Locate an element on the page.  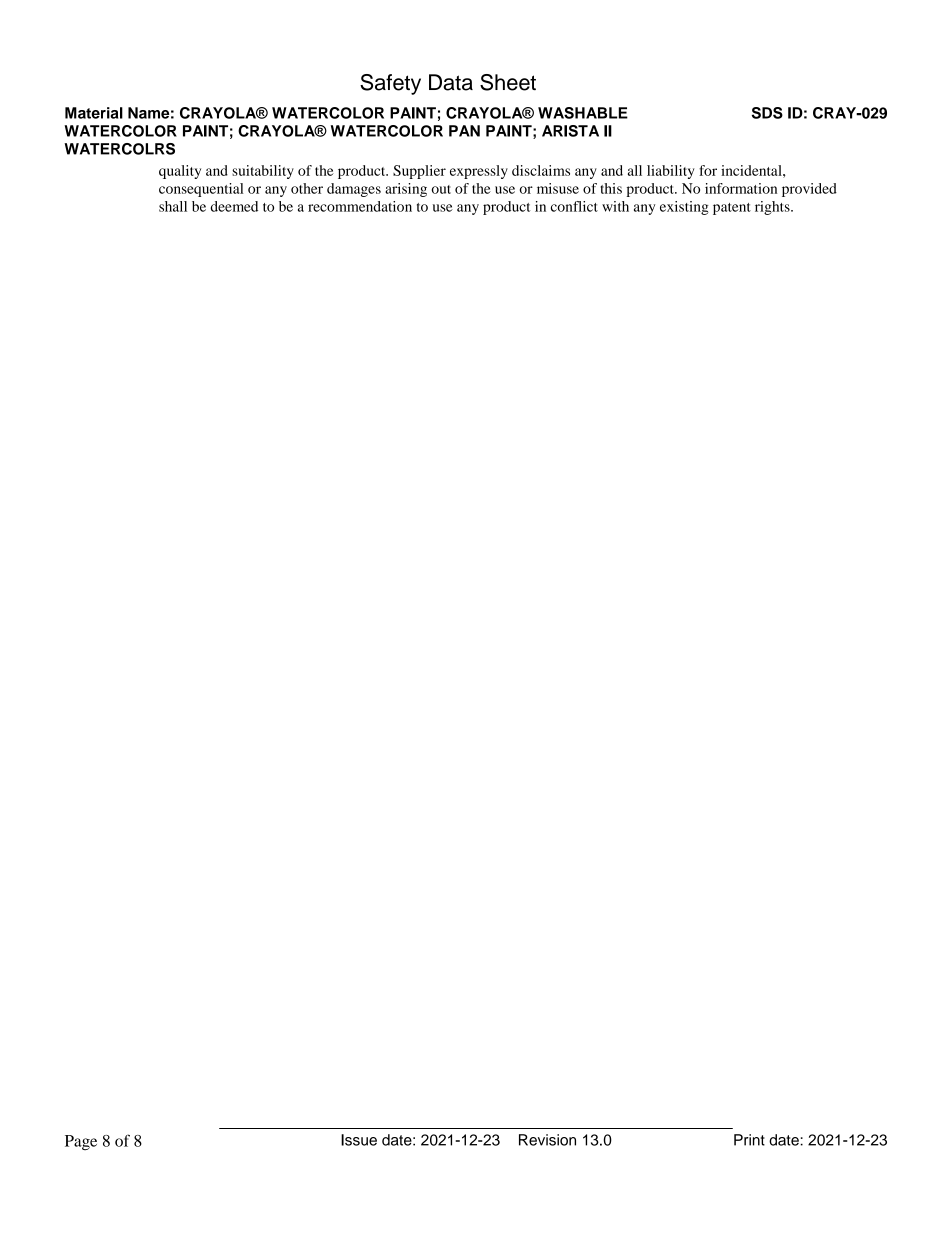
PAN is located at coordinates (464, 131).
